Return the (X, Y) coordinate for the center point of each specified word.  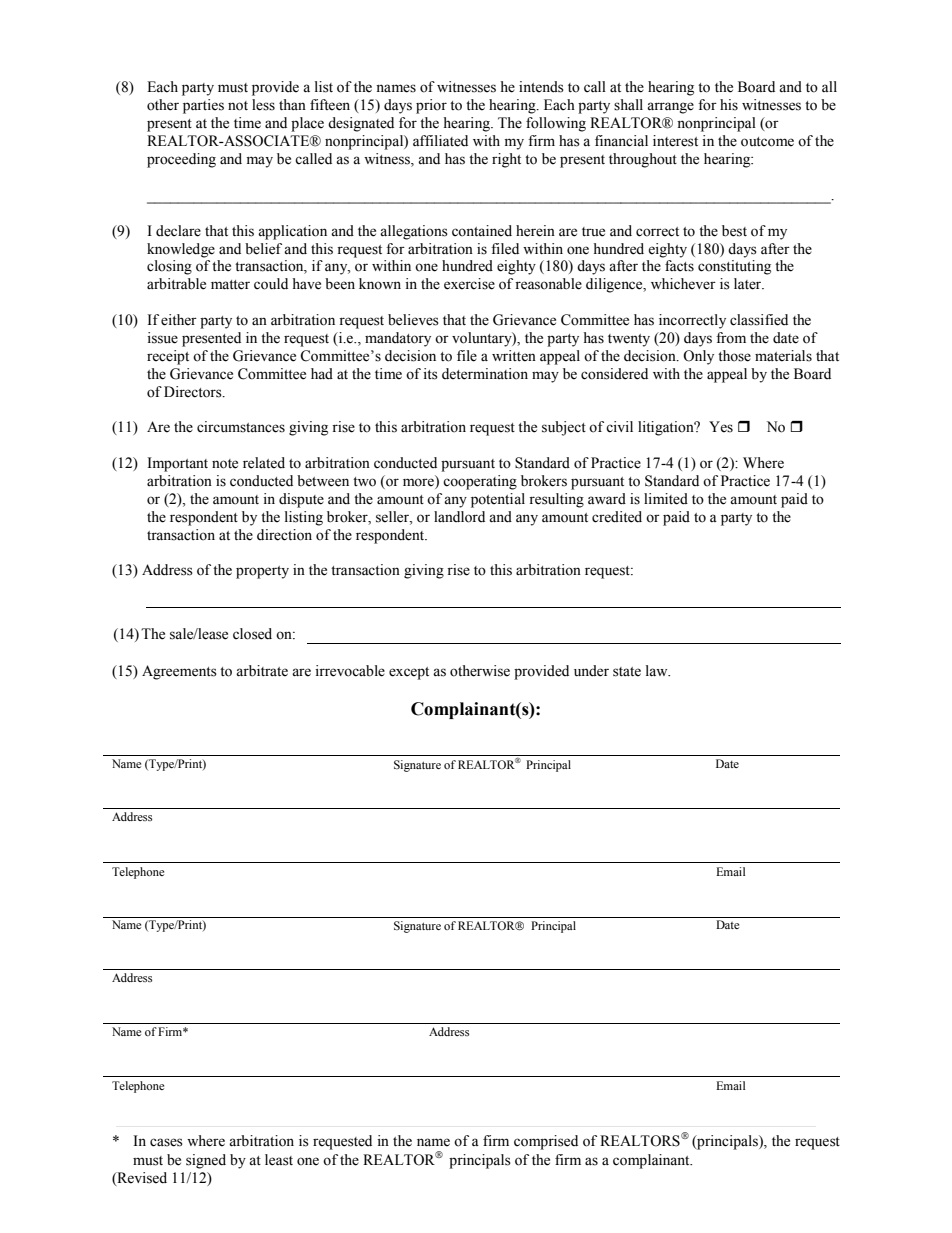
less (263, 105)
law (658, 671)
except (409, 673)
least (279, 1160)
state (627, 672)
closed (252, 634)
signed (206, 1161)
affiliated (440, 141)
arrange (670, 108)
